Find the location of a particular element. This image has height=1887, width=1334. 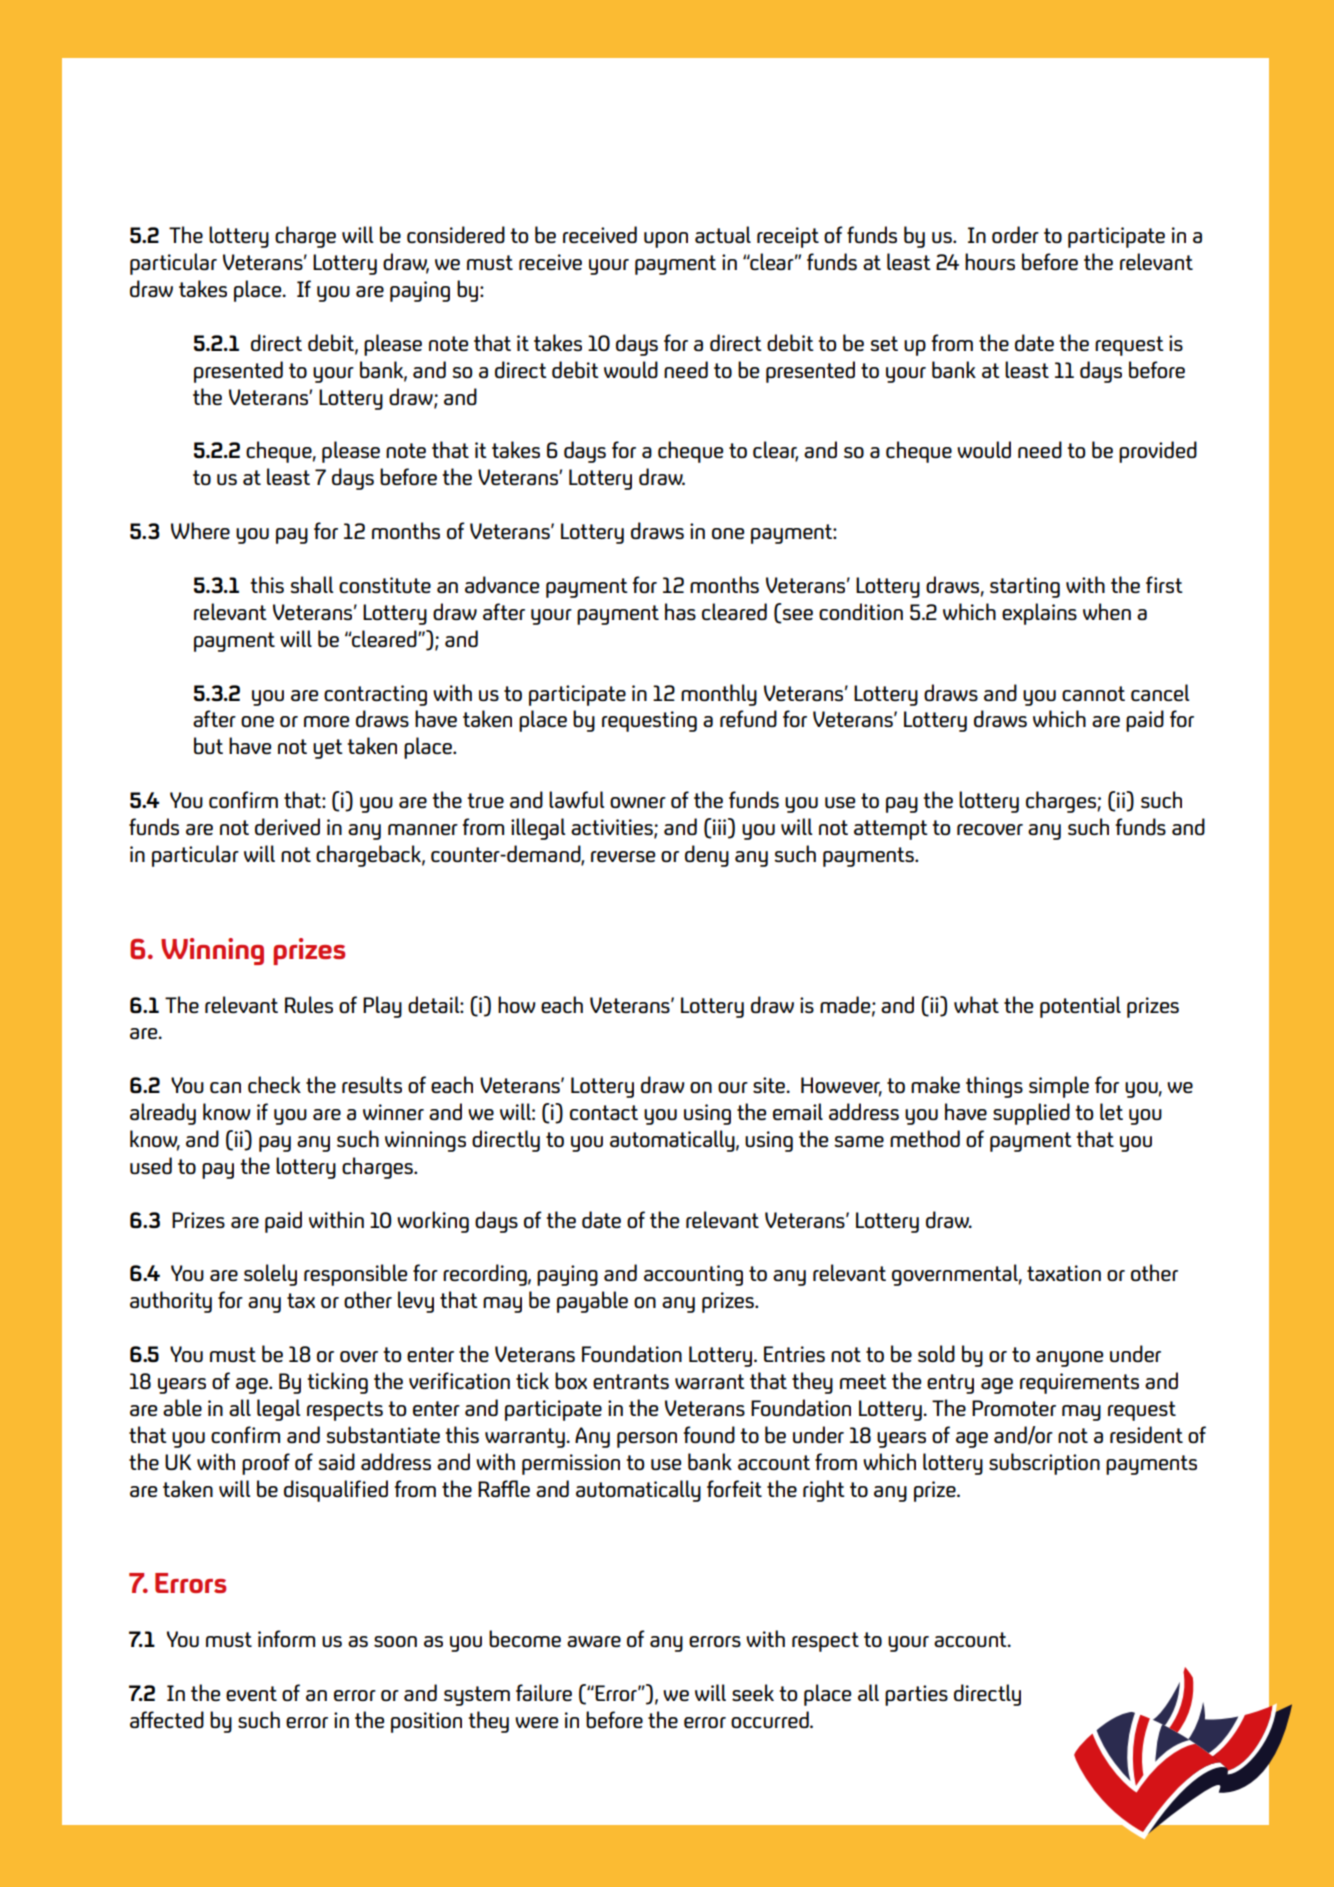

hours is located at coordinates (990, 261).
